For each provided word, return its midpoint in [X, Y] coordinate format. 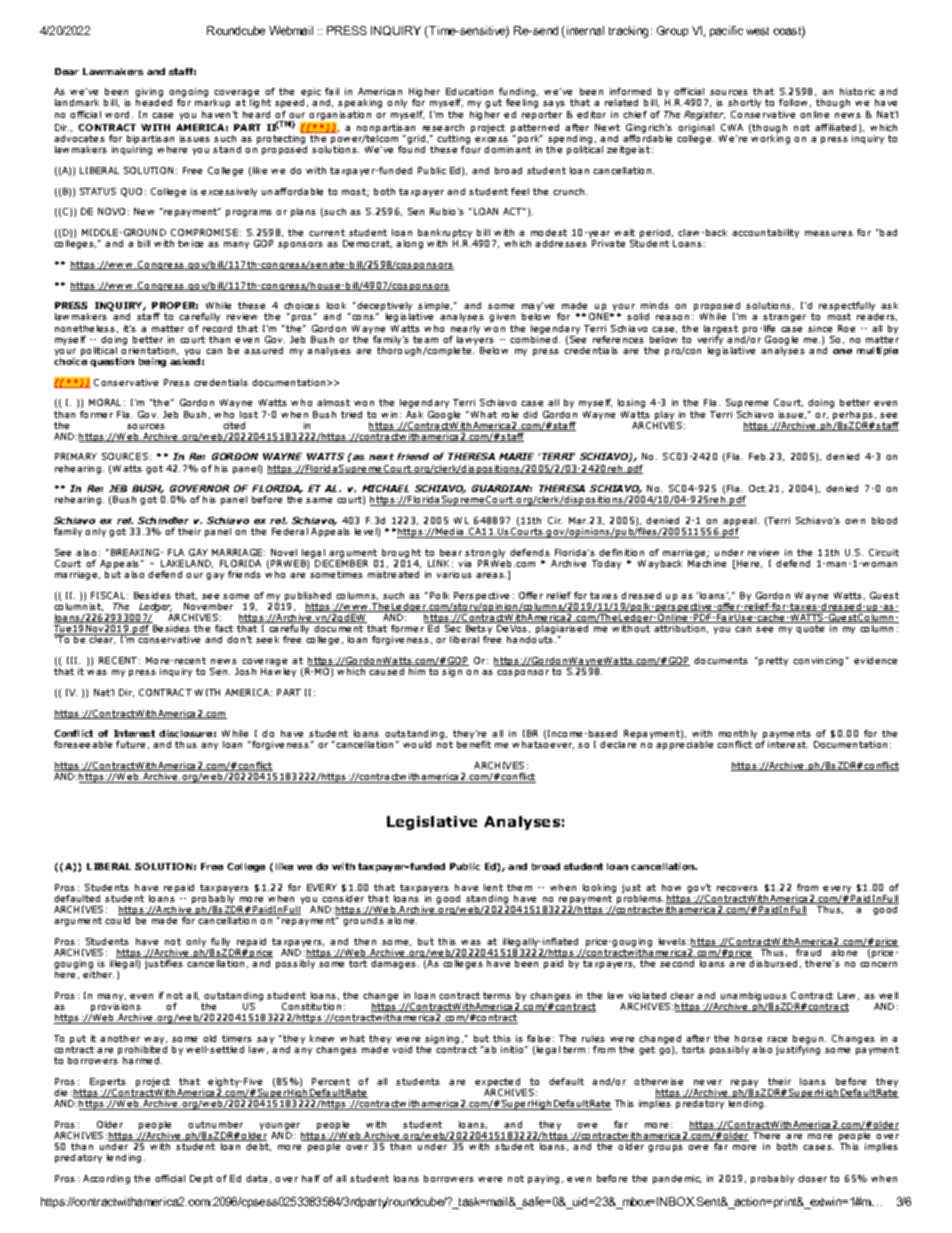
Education [469, 91]
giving [149, 94]
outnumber [215, 1124]
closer [812, 1178]
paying [543, 1179]
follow [793, 102]
